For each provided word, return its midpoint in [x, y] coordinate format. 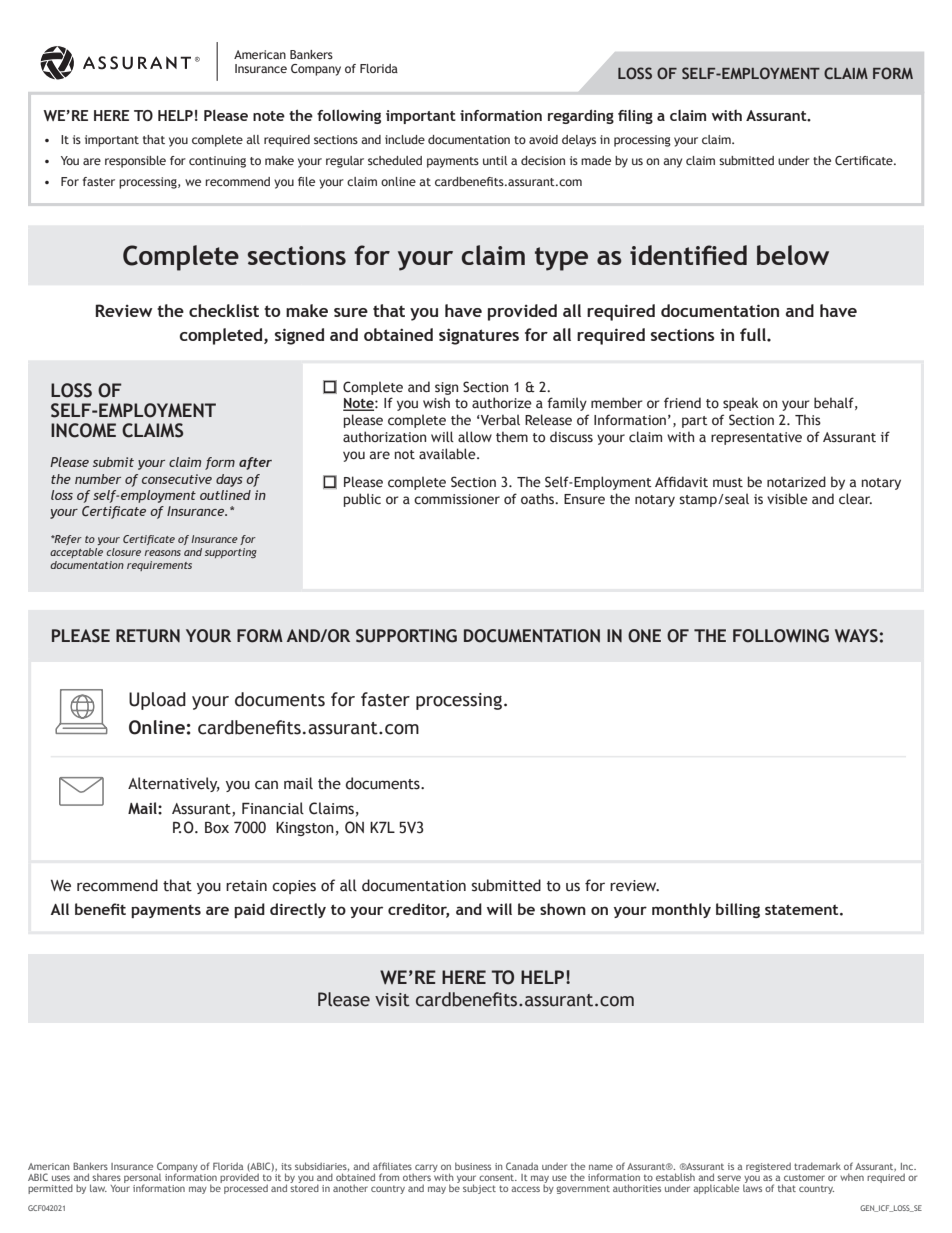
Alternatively [174, 784]
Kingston [305, 829]
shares [107, 1177]
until [495, 160]
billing [738, 910]
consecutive [177, 479]
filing [635, 117]
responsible [135, 162]
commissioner [457, 499]
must [728, 482]
